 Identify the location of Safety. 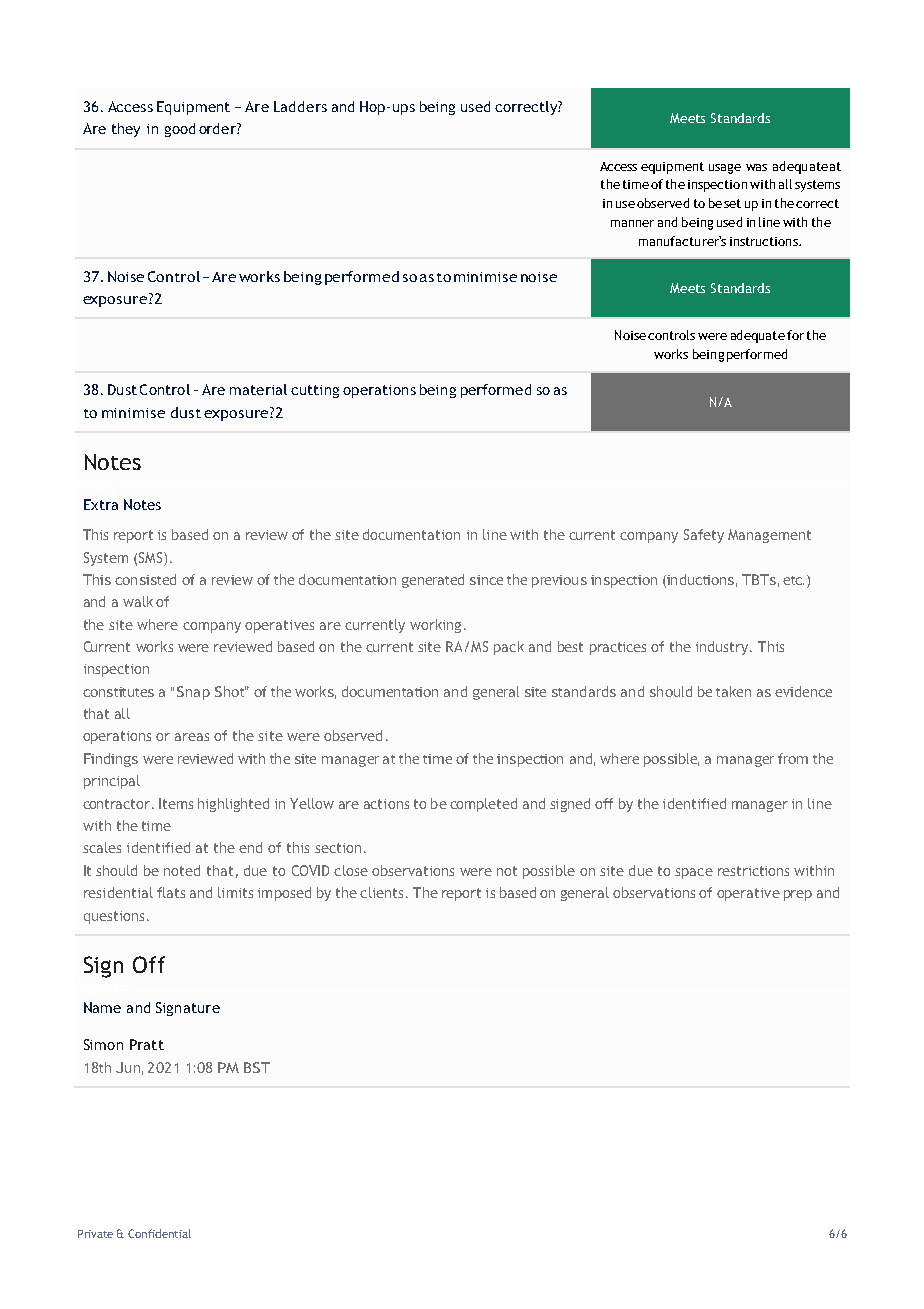
(704, 536).
